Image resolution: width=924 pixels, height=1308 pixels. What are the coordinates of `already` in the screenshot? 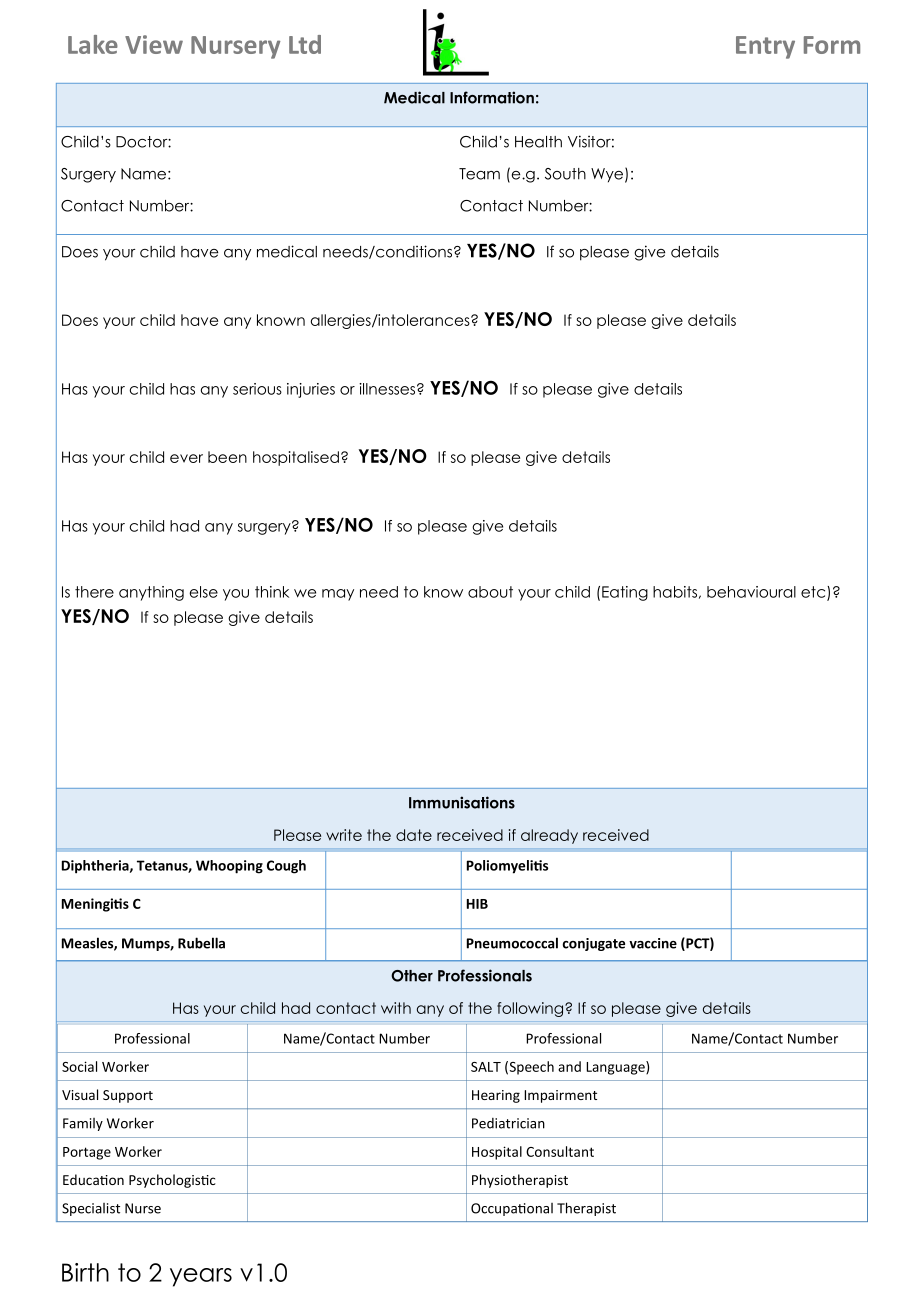 It's located at (549, 836).
